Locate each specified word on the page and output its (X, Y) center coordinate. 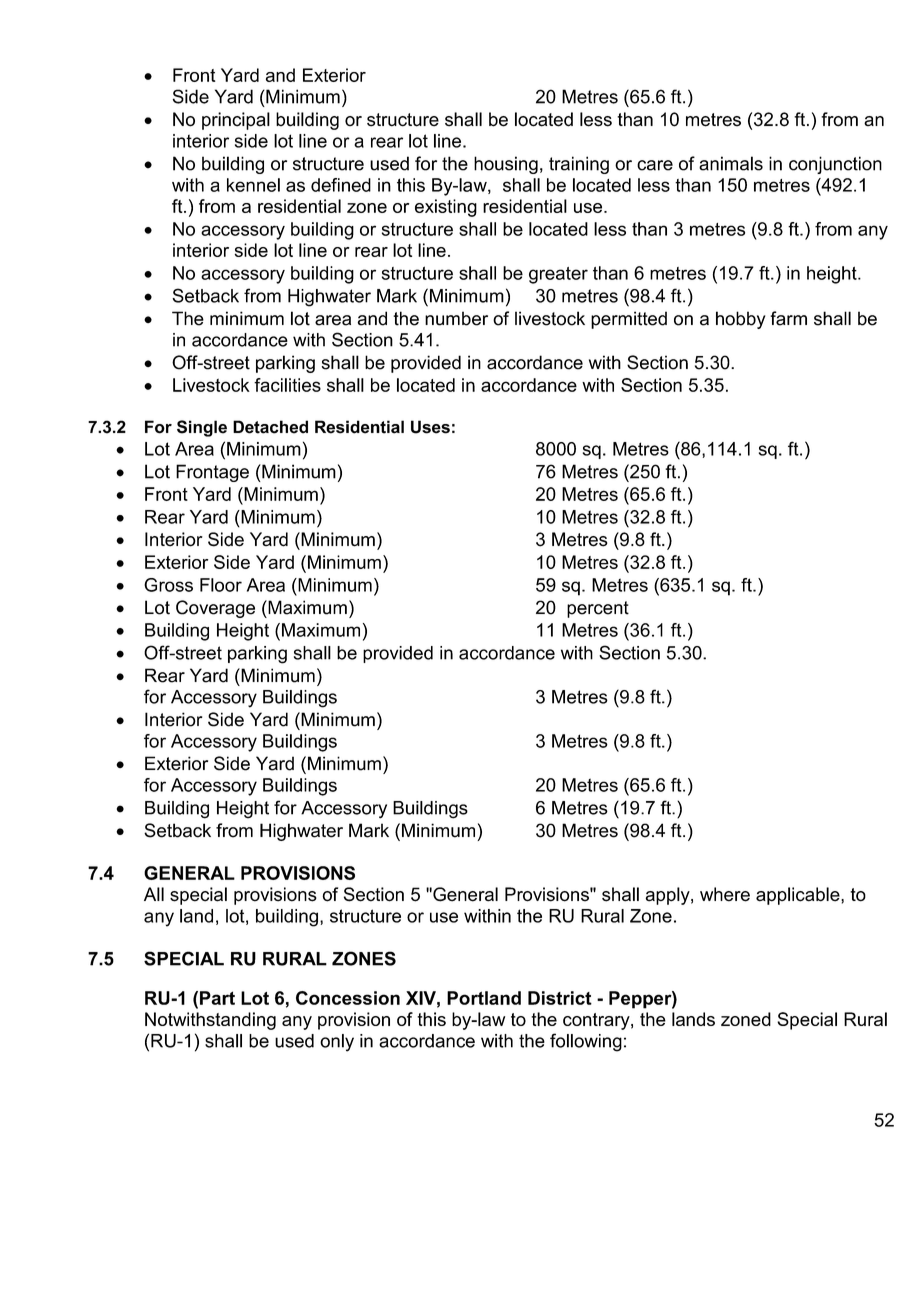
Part (217, 998)
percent (598, 609)
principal (236, 121)
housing (506, 165)
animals (731, 163)
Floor (221, 585)
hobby (741, 320)
